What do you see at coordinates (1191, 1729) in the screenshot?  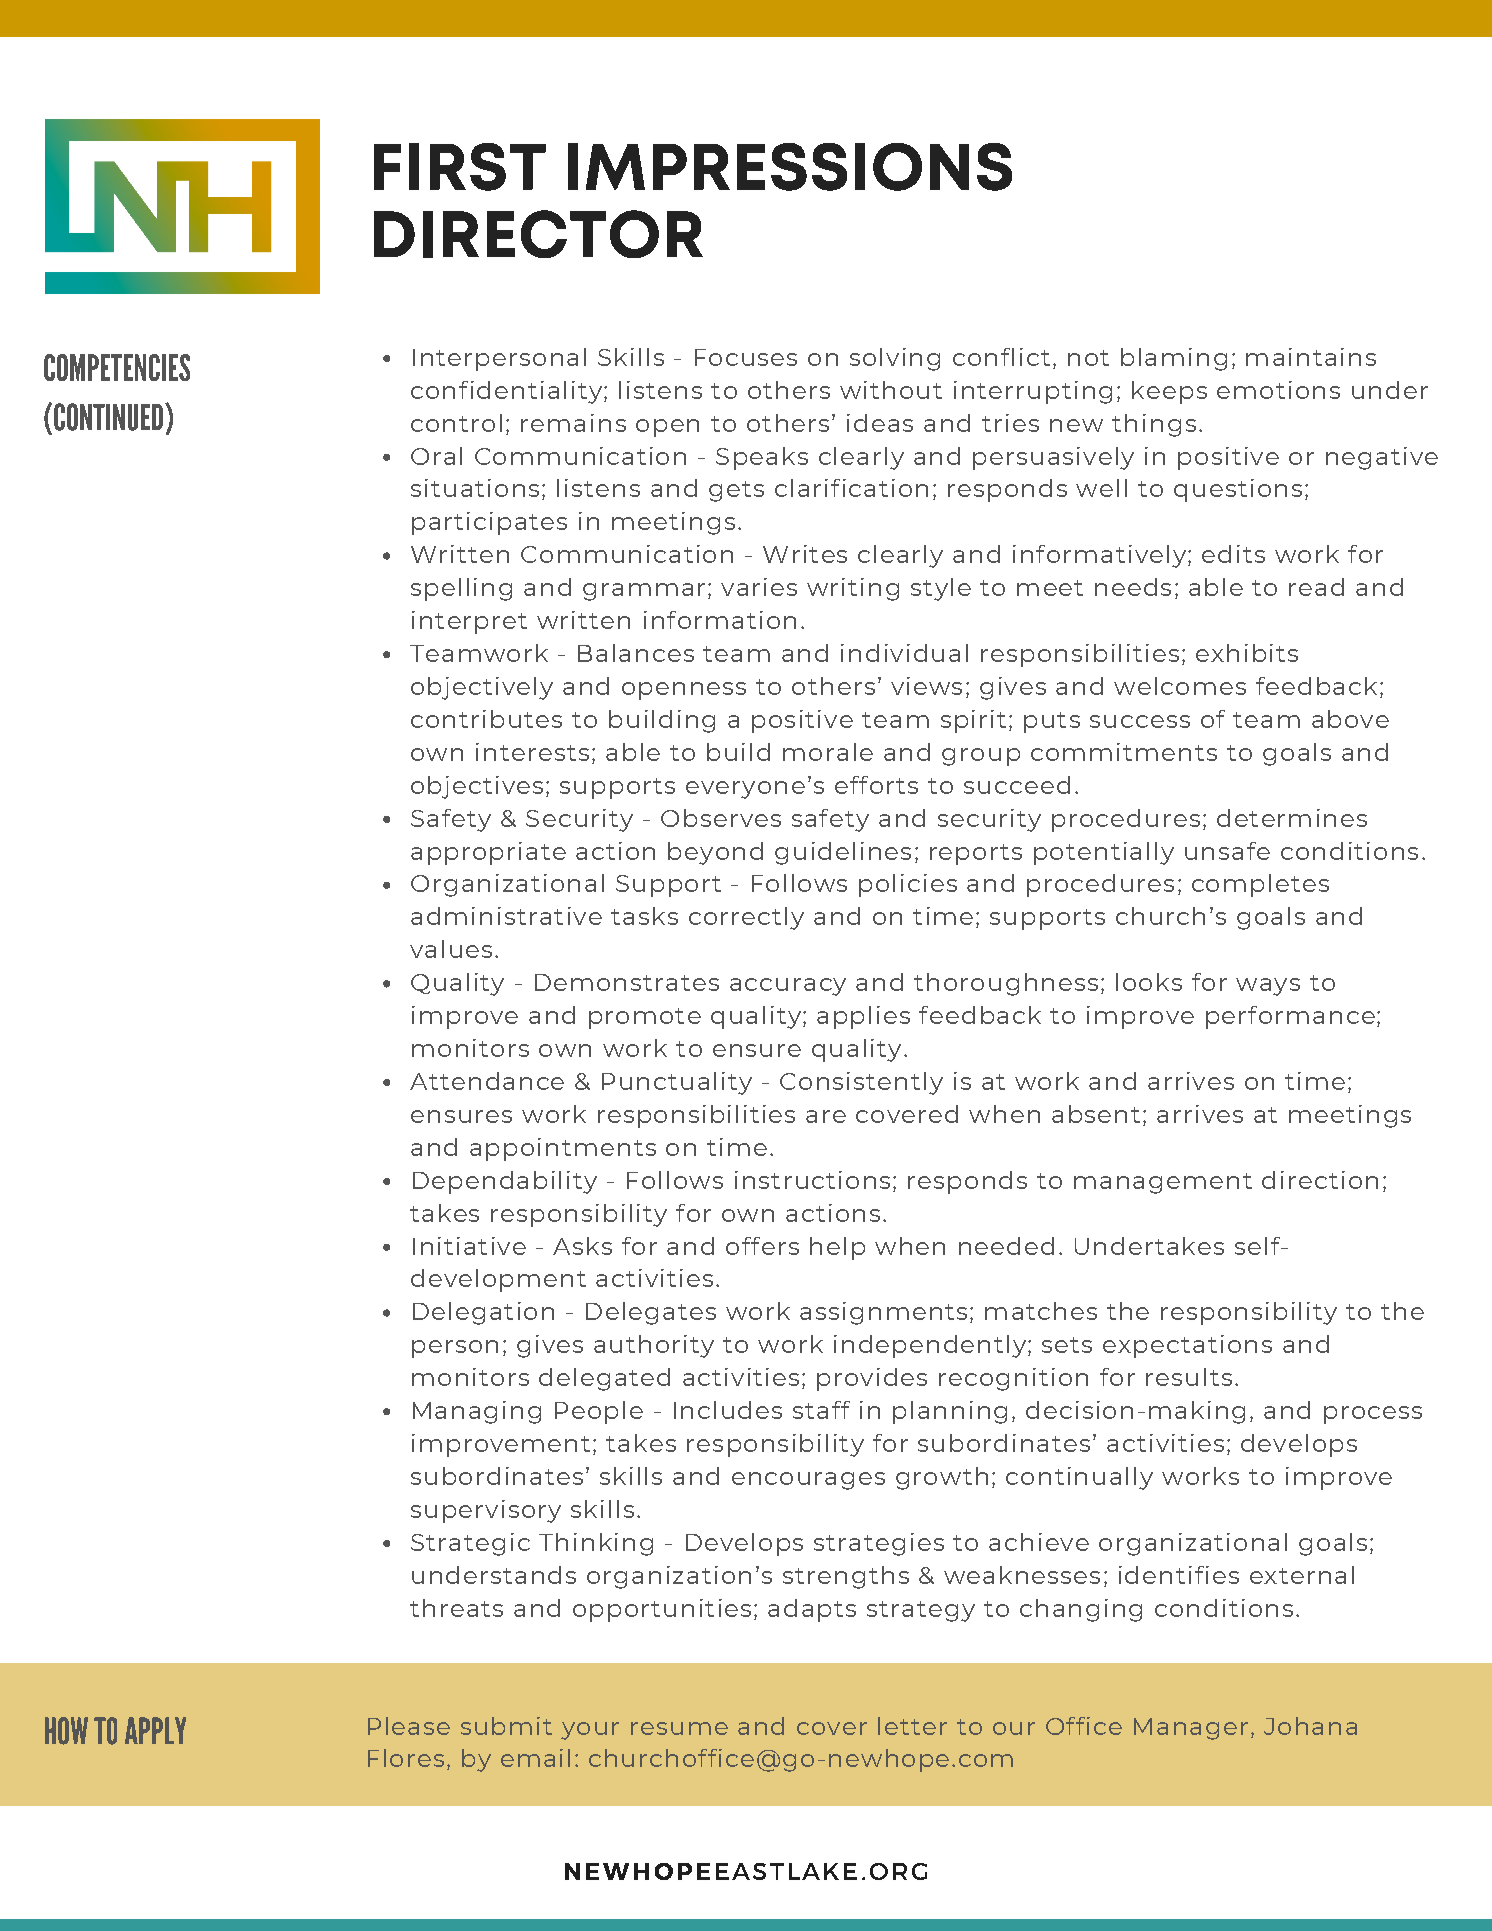 I see `Manager` at bounding box center [1191, 1729].
